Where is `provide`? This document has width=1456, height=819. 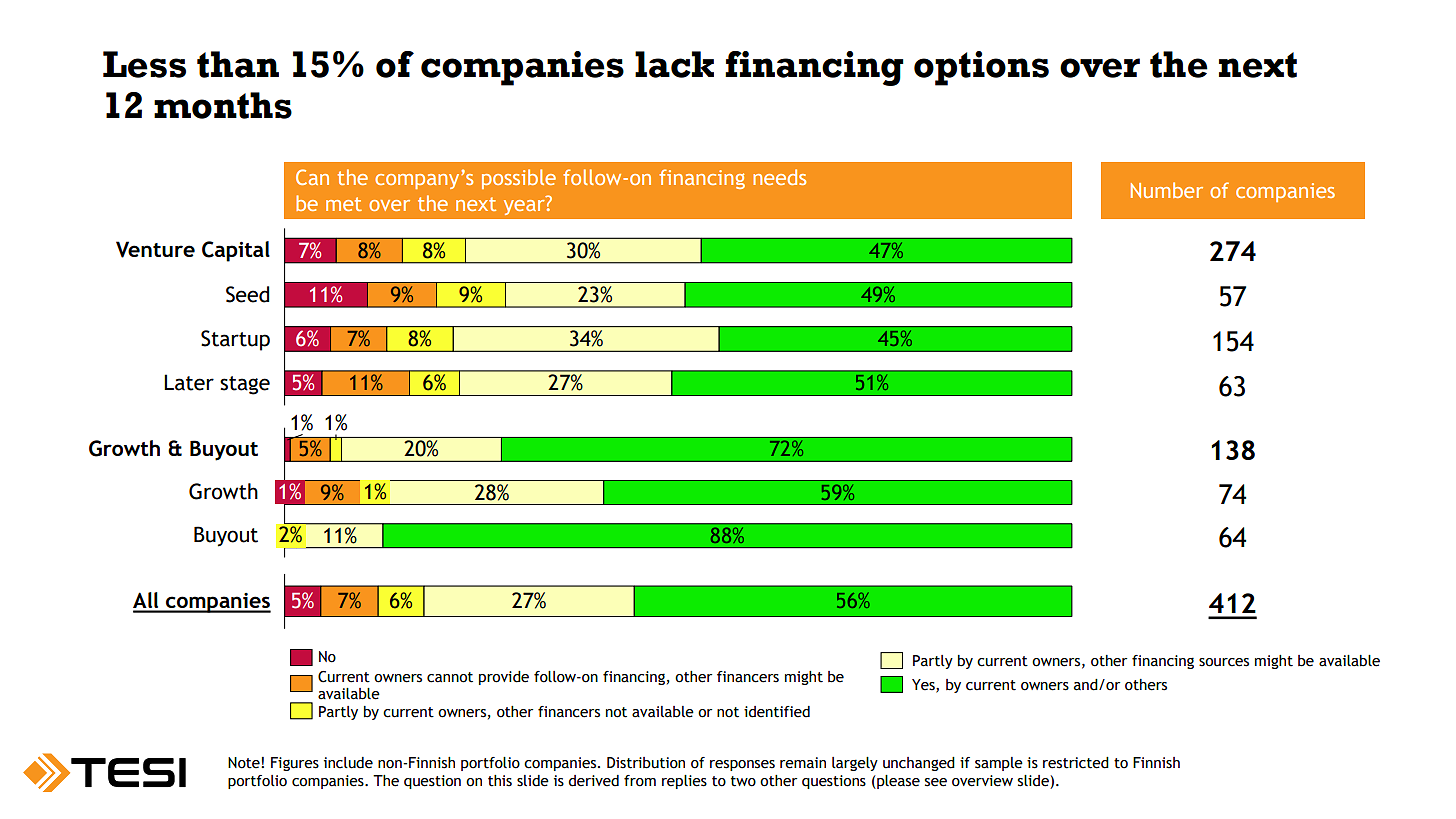 provide is located at coordinates (504, 678).
